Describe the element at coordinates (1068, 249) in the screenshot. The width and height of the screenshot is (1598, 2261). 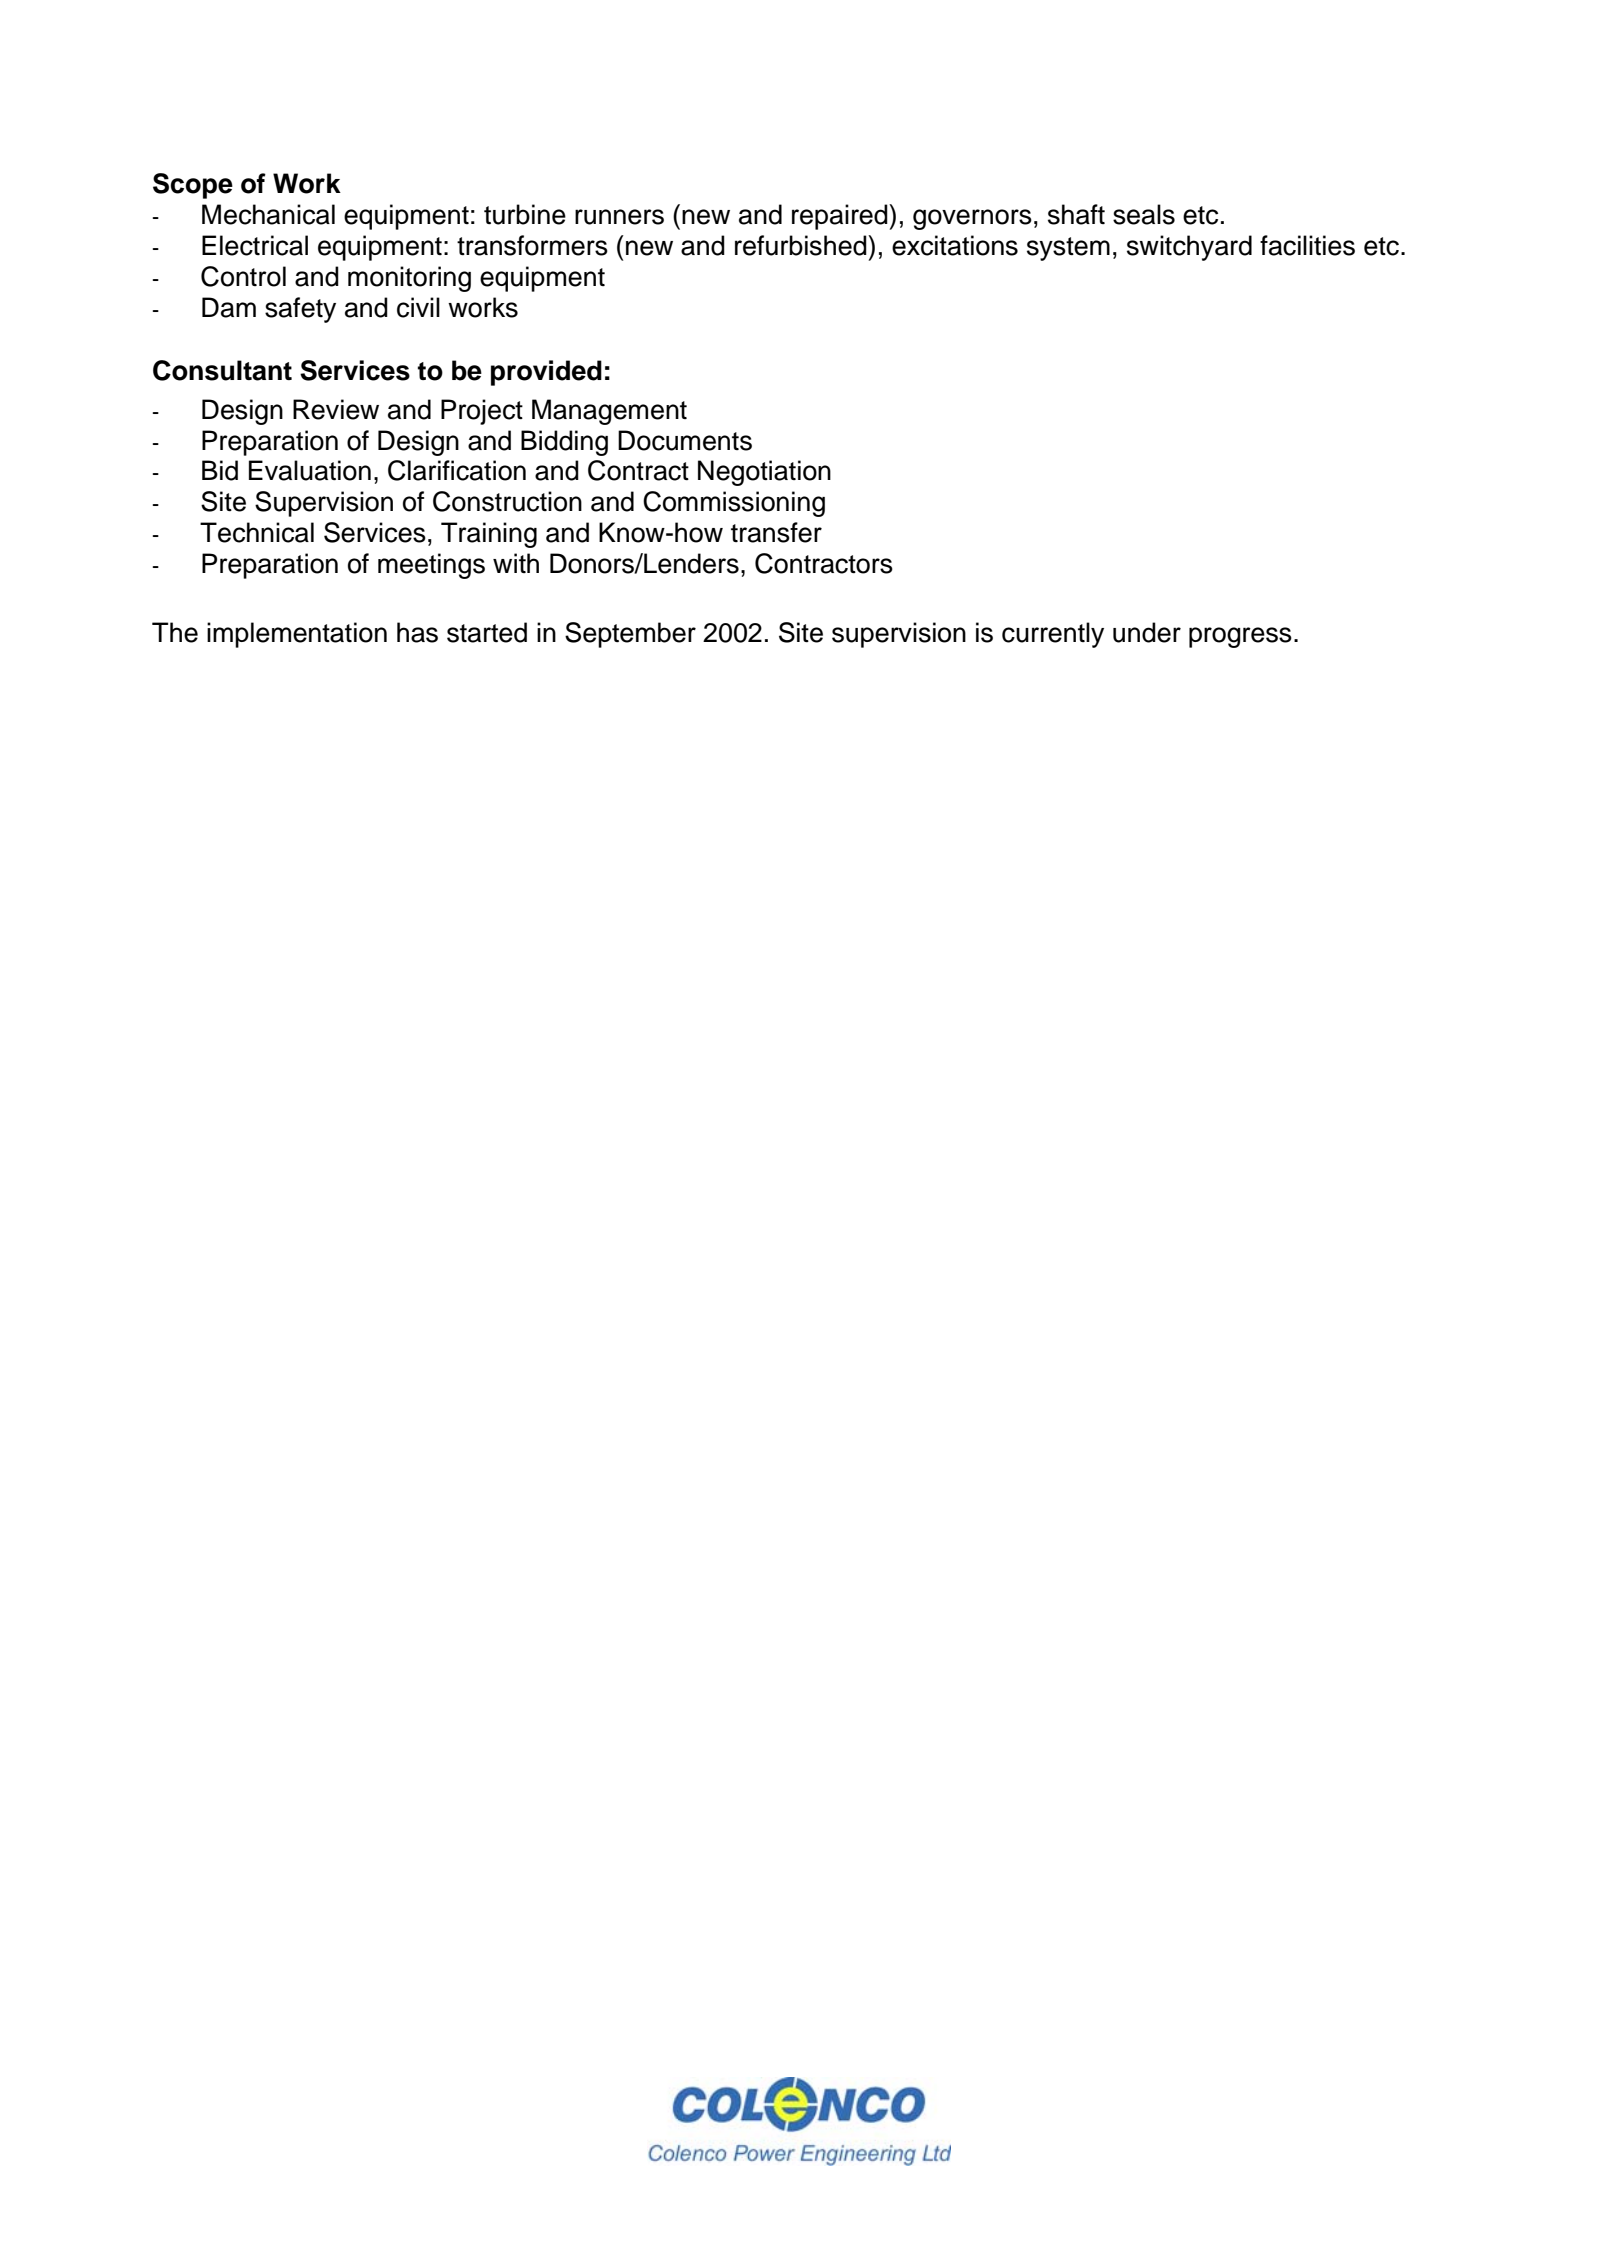
I see `system` at that location.
